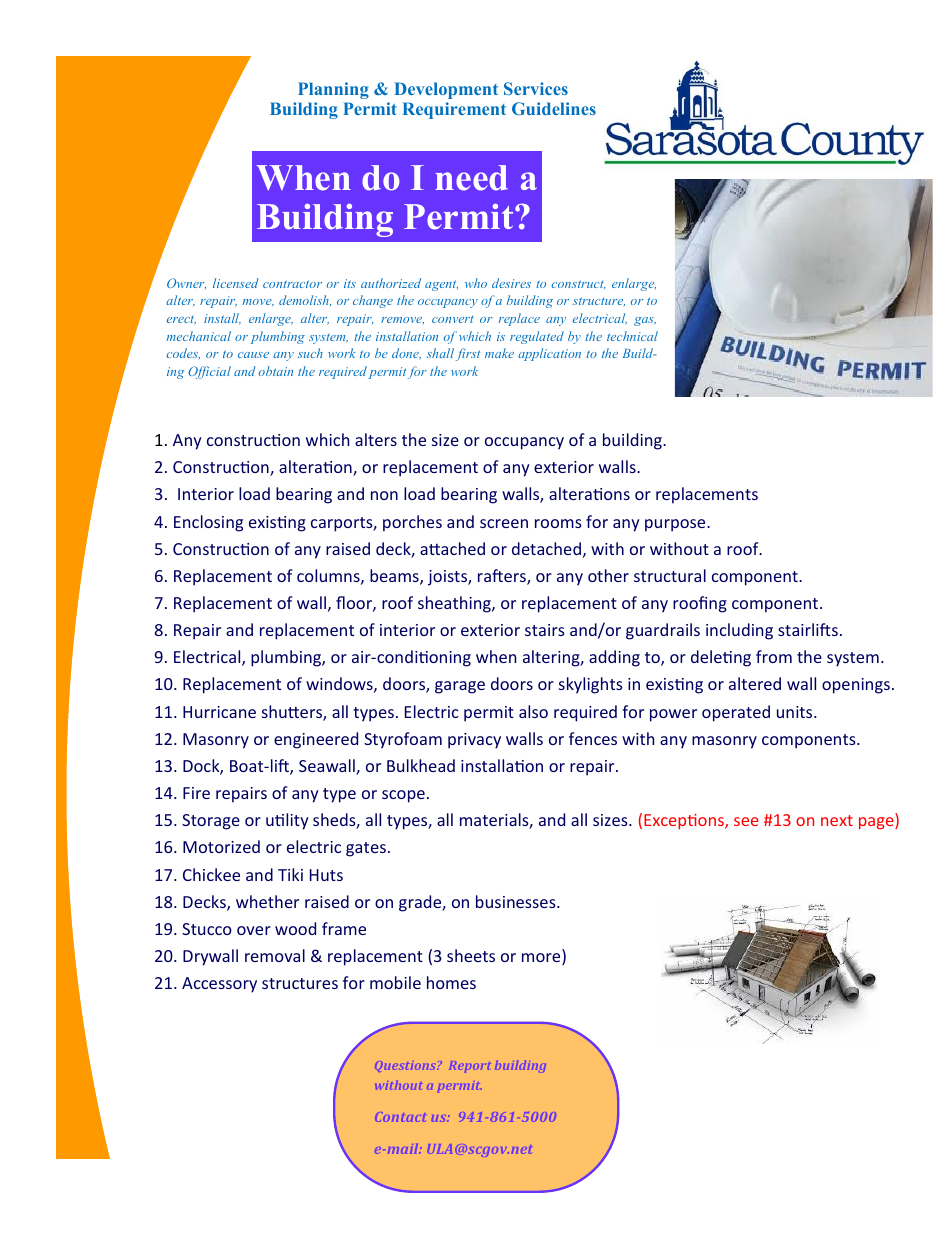  I want to click on Enclosing, so click(208, 523).
